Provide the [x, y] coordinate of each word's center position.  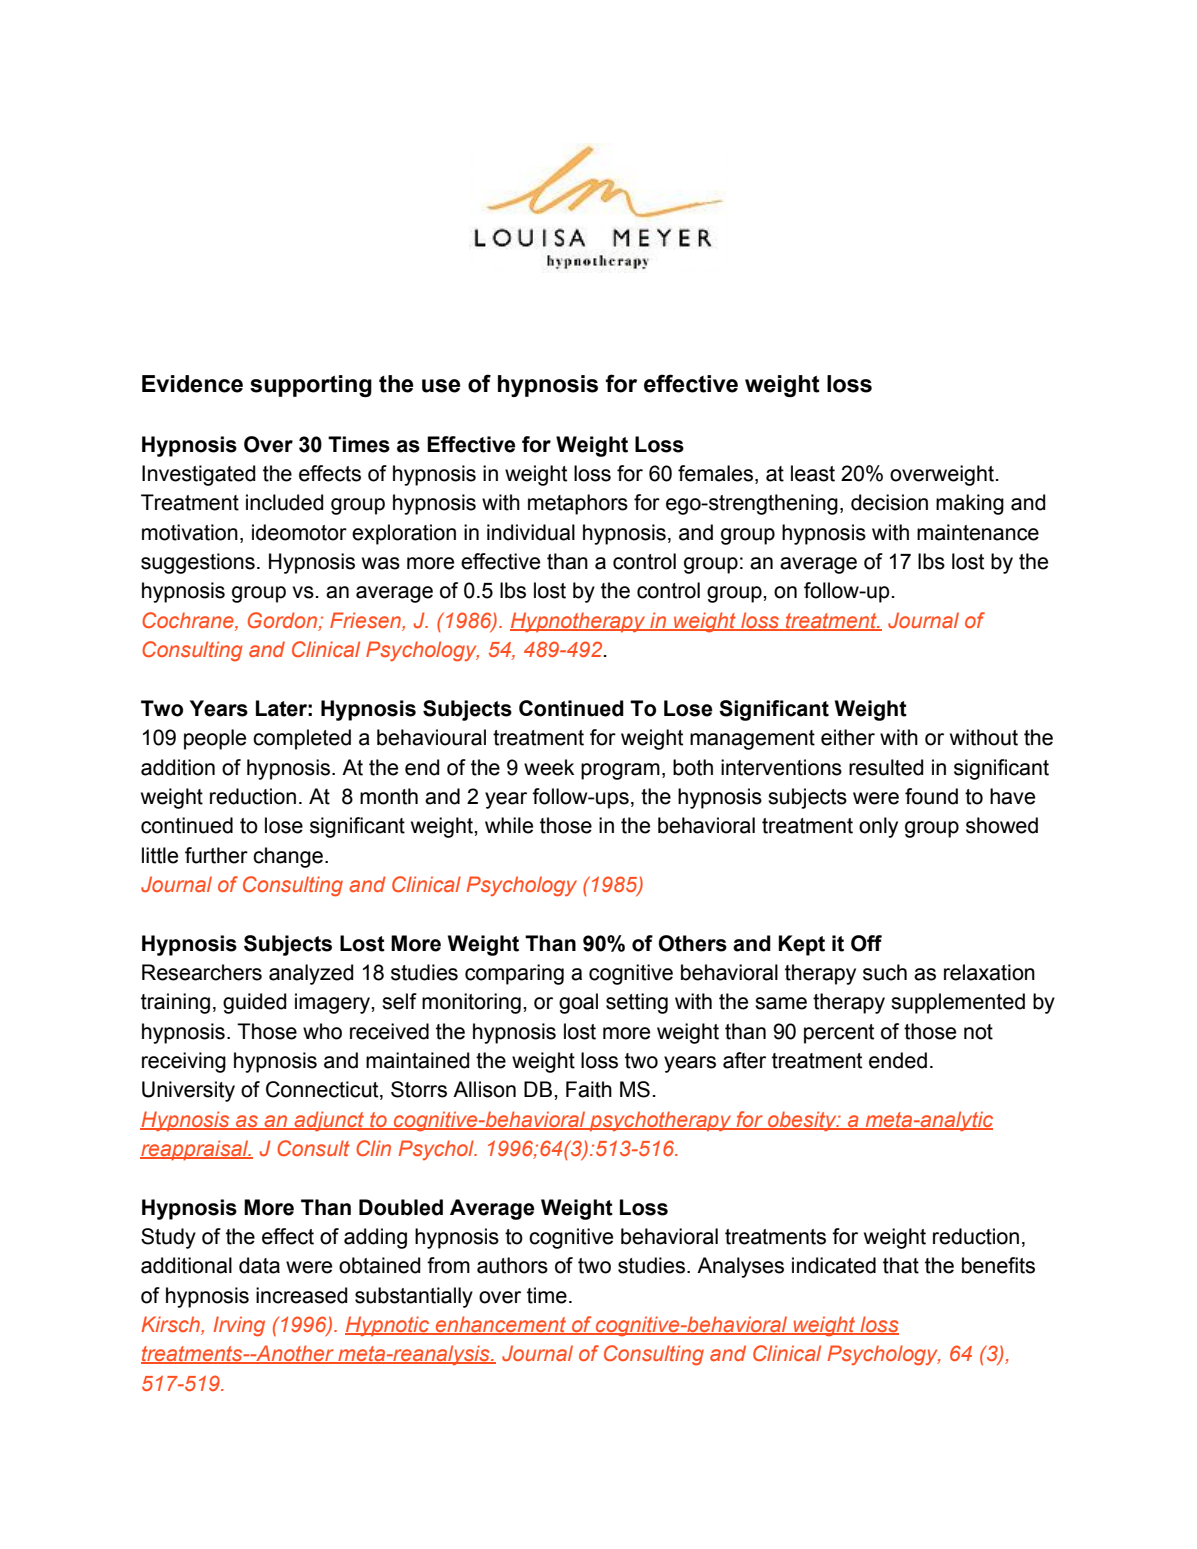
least [813, 473]
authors [512, 1265]
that [901, 1265]
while [509, 825]
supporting [311, 386]
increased [302, 1295]
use [441, 386]
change [288, 857]
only [878, 827]
